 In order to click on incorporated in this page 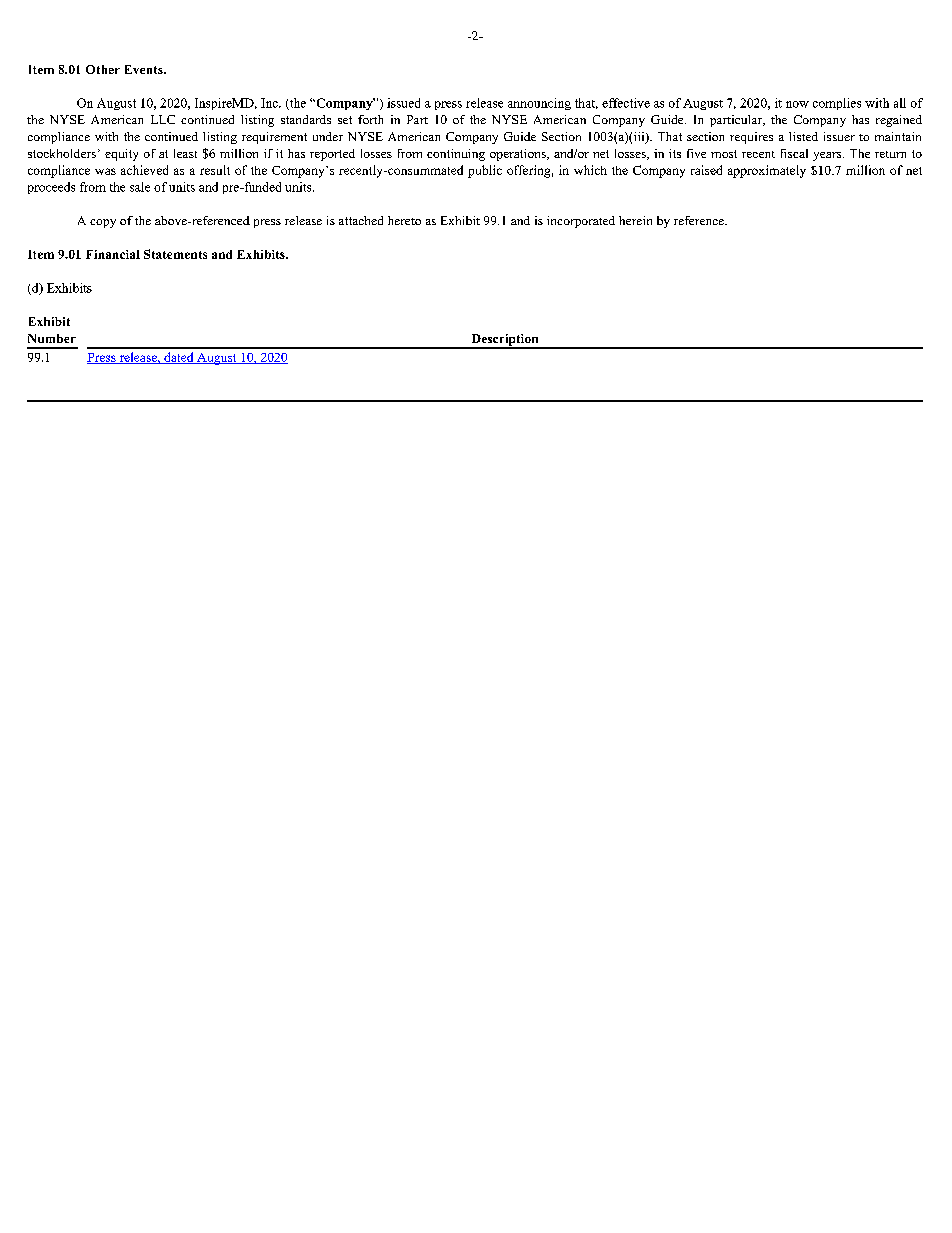, I will do `click(581, 222)`.
